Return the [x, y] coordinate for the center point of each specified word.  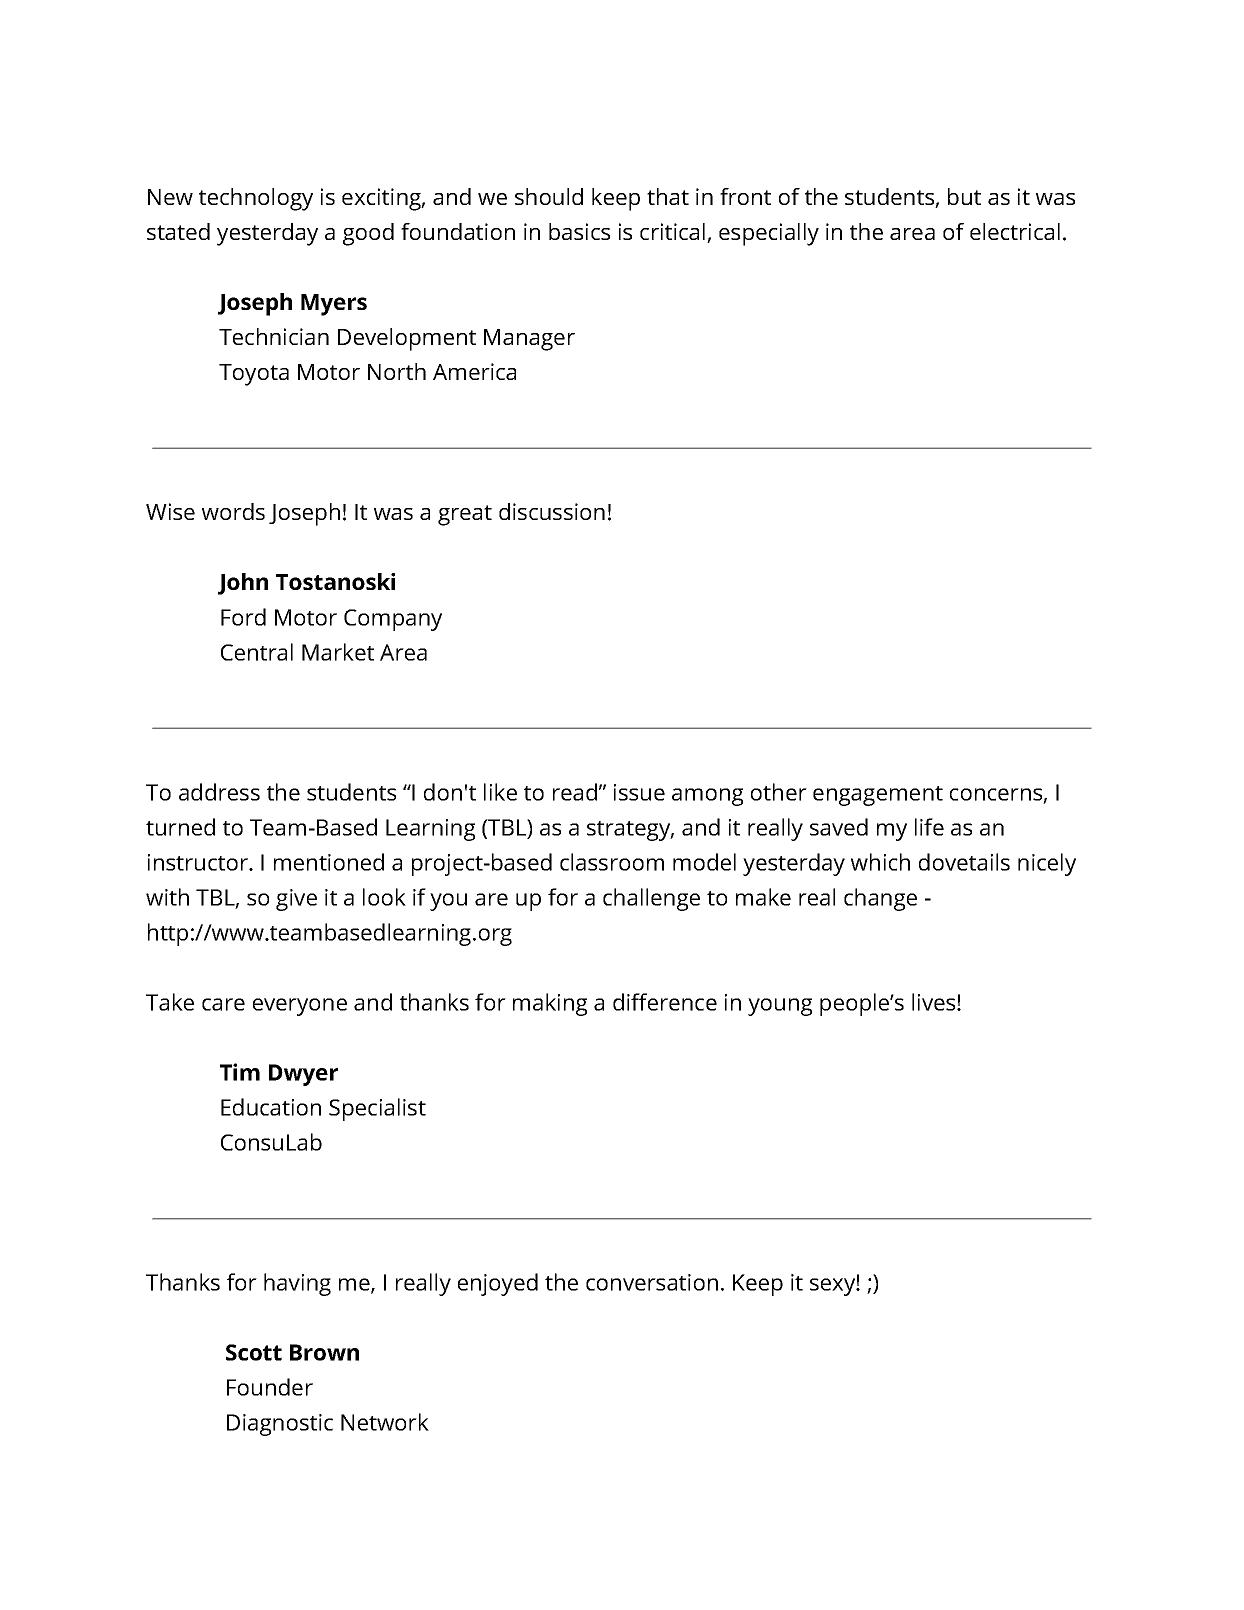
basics [579, 231]
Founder [270, 1387]
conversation [652, 1282]
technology [256, 199]
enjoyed [498, 1284]
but [964, 196]
